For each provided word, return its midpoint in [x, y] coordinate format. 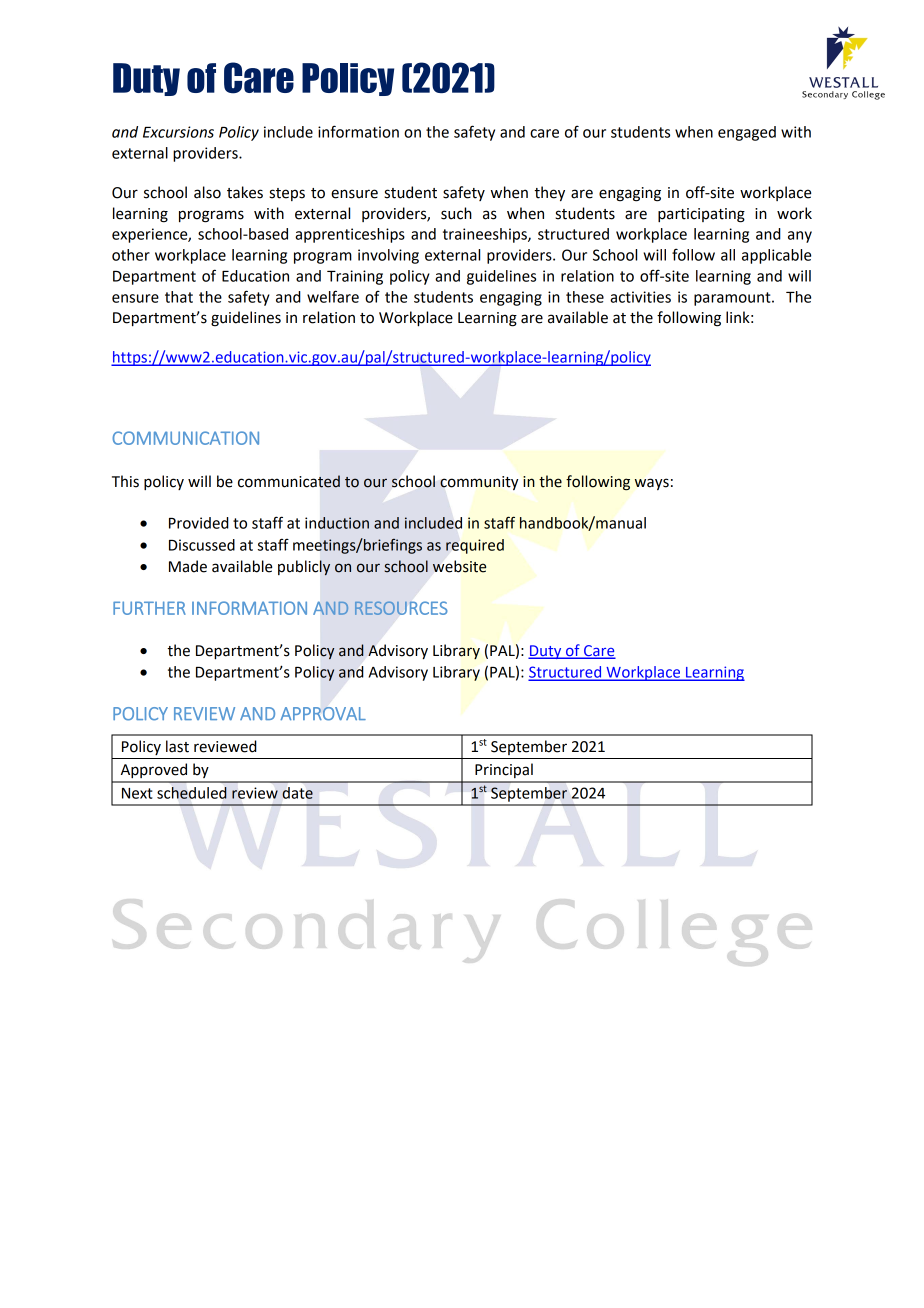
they [549, 194]
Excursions [178, 132]
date [297, 793]
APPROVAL [323, 714]
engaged [747, 133]
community [479, 483]
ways [651, 484]
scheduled [192, 793]
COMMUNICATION [185, 438]
